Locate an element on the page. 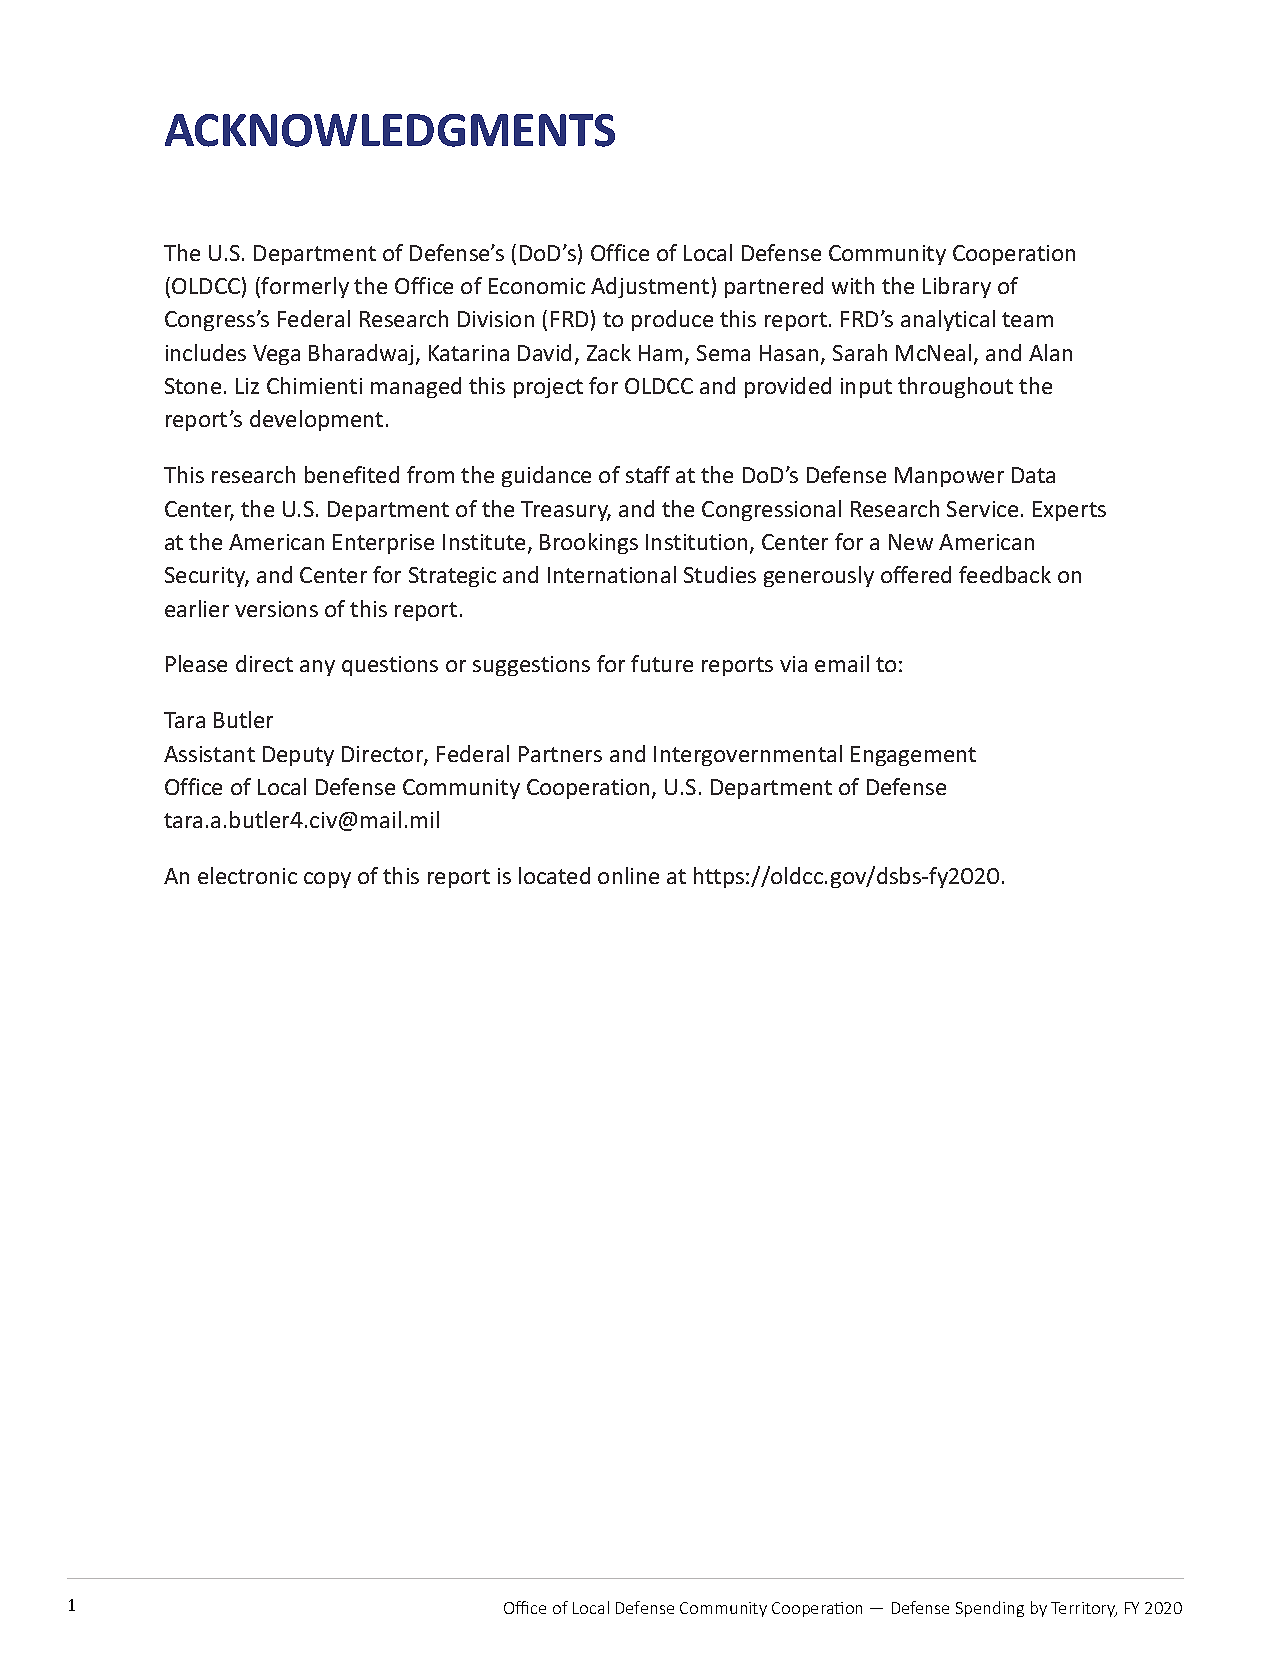 The width and height of the image is (1266, 1656). Adjustment is located at coordinates (650, 287).
